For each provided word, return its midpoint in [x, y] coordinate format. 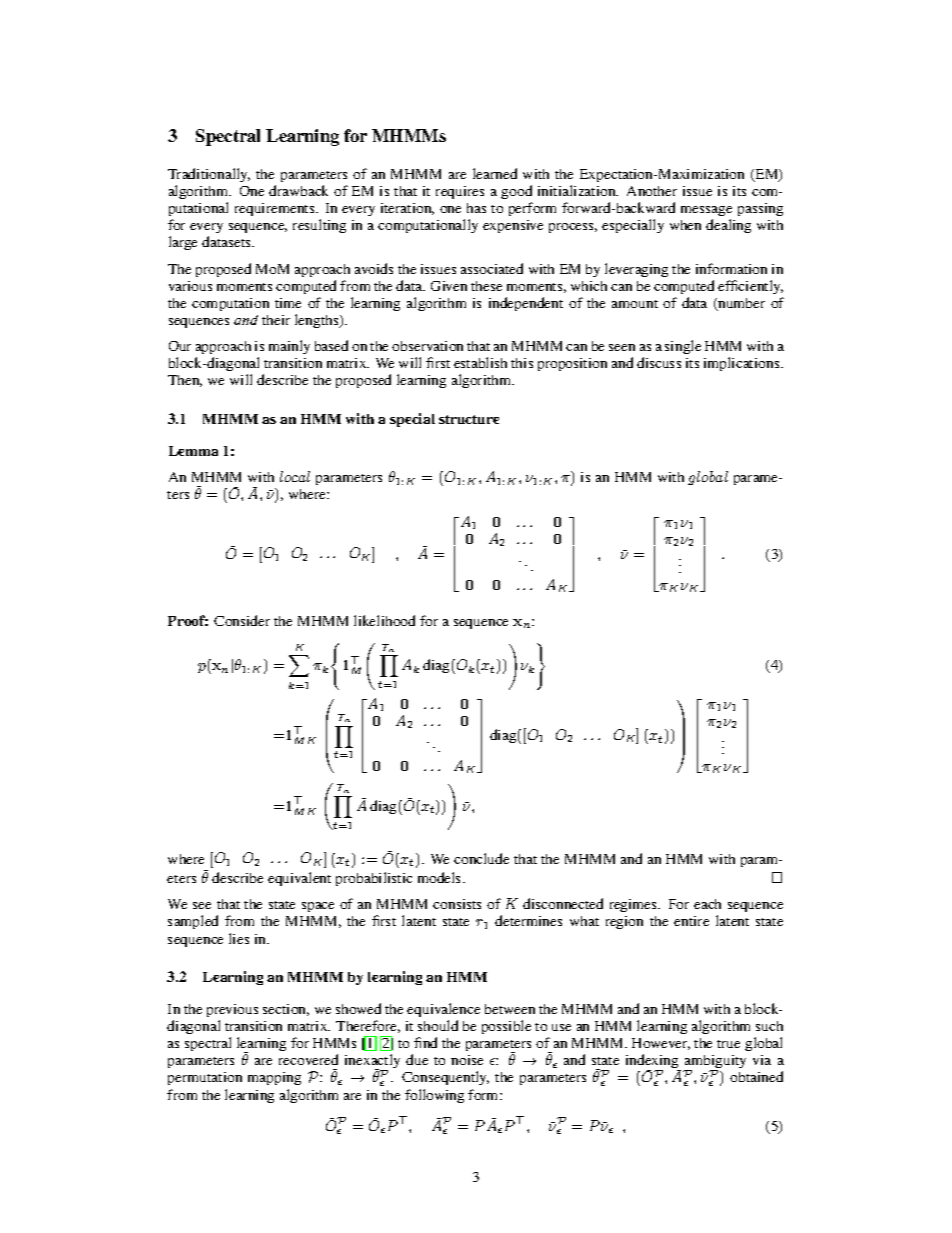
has [476, 208]
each [707, 904]
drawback [298, 190]
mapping [274, 1078]
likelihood [384, 620]
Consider [242, 620]
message [706, 213]
